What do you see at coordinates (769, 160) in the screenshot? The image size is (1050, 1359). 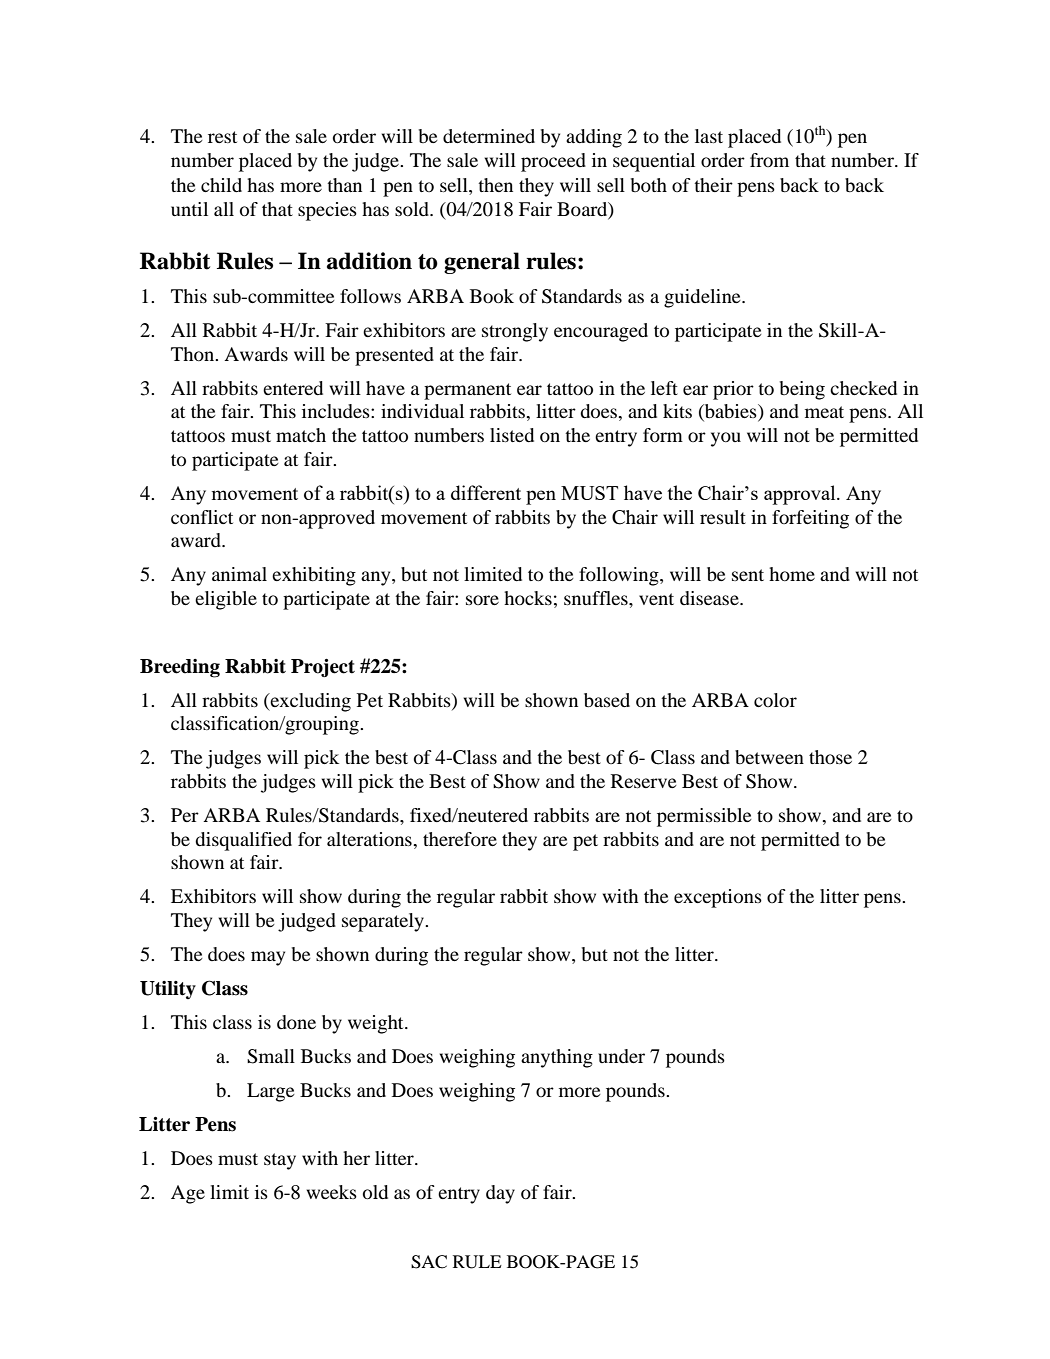 I see `from` at bounding box center [769, 160].
